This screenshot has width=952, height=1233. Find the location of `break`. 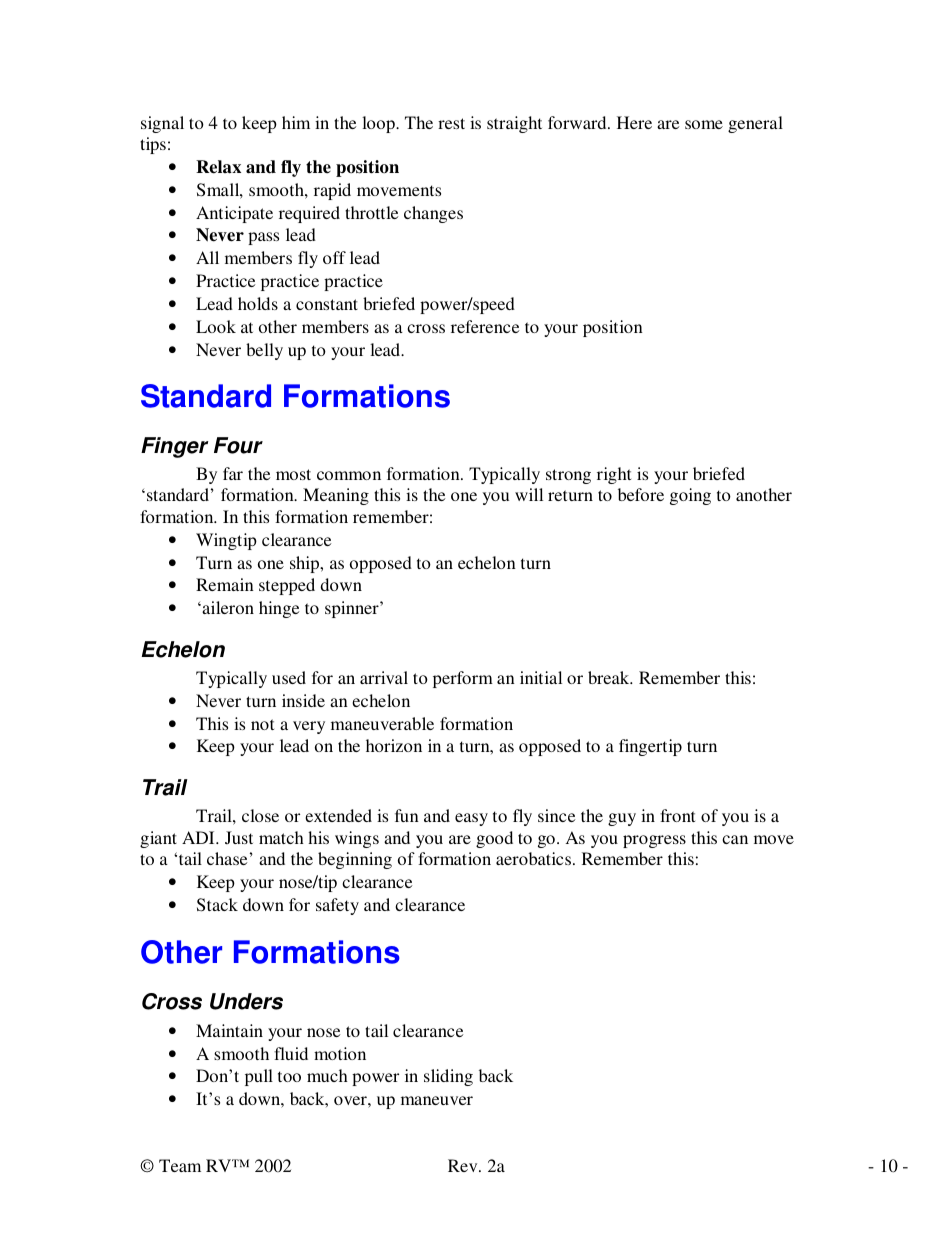

break is located at coordinates (610, 677).
